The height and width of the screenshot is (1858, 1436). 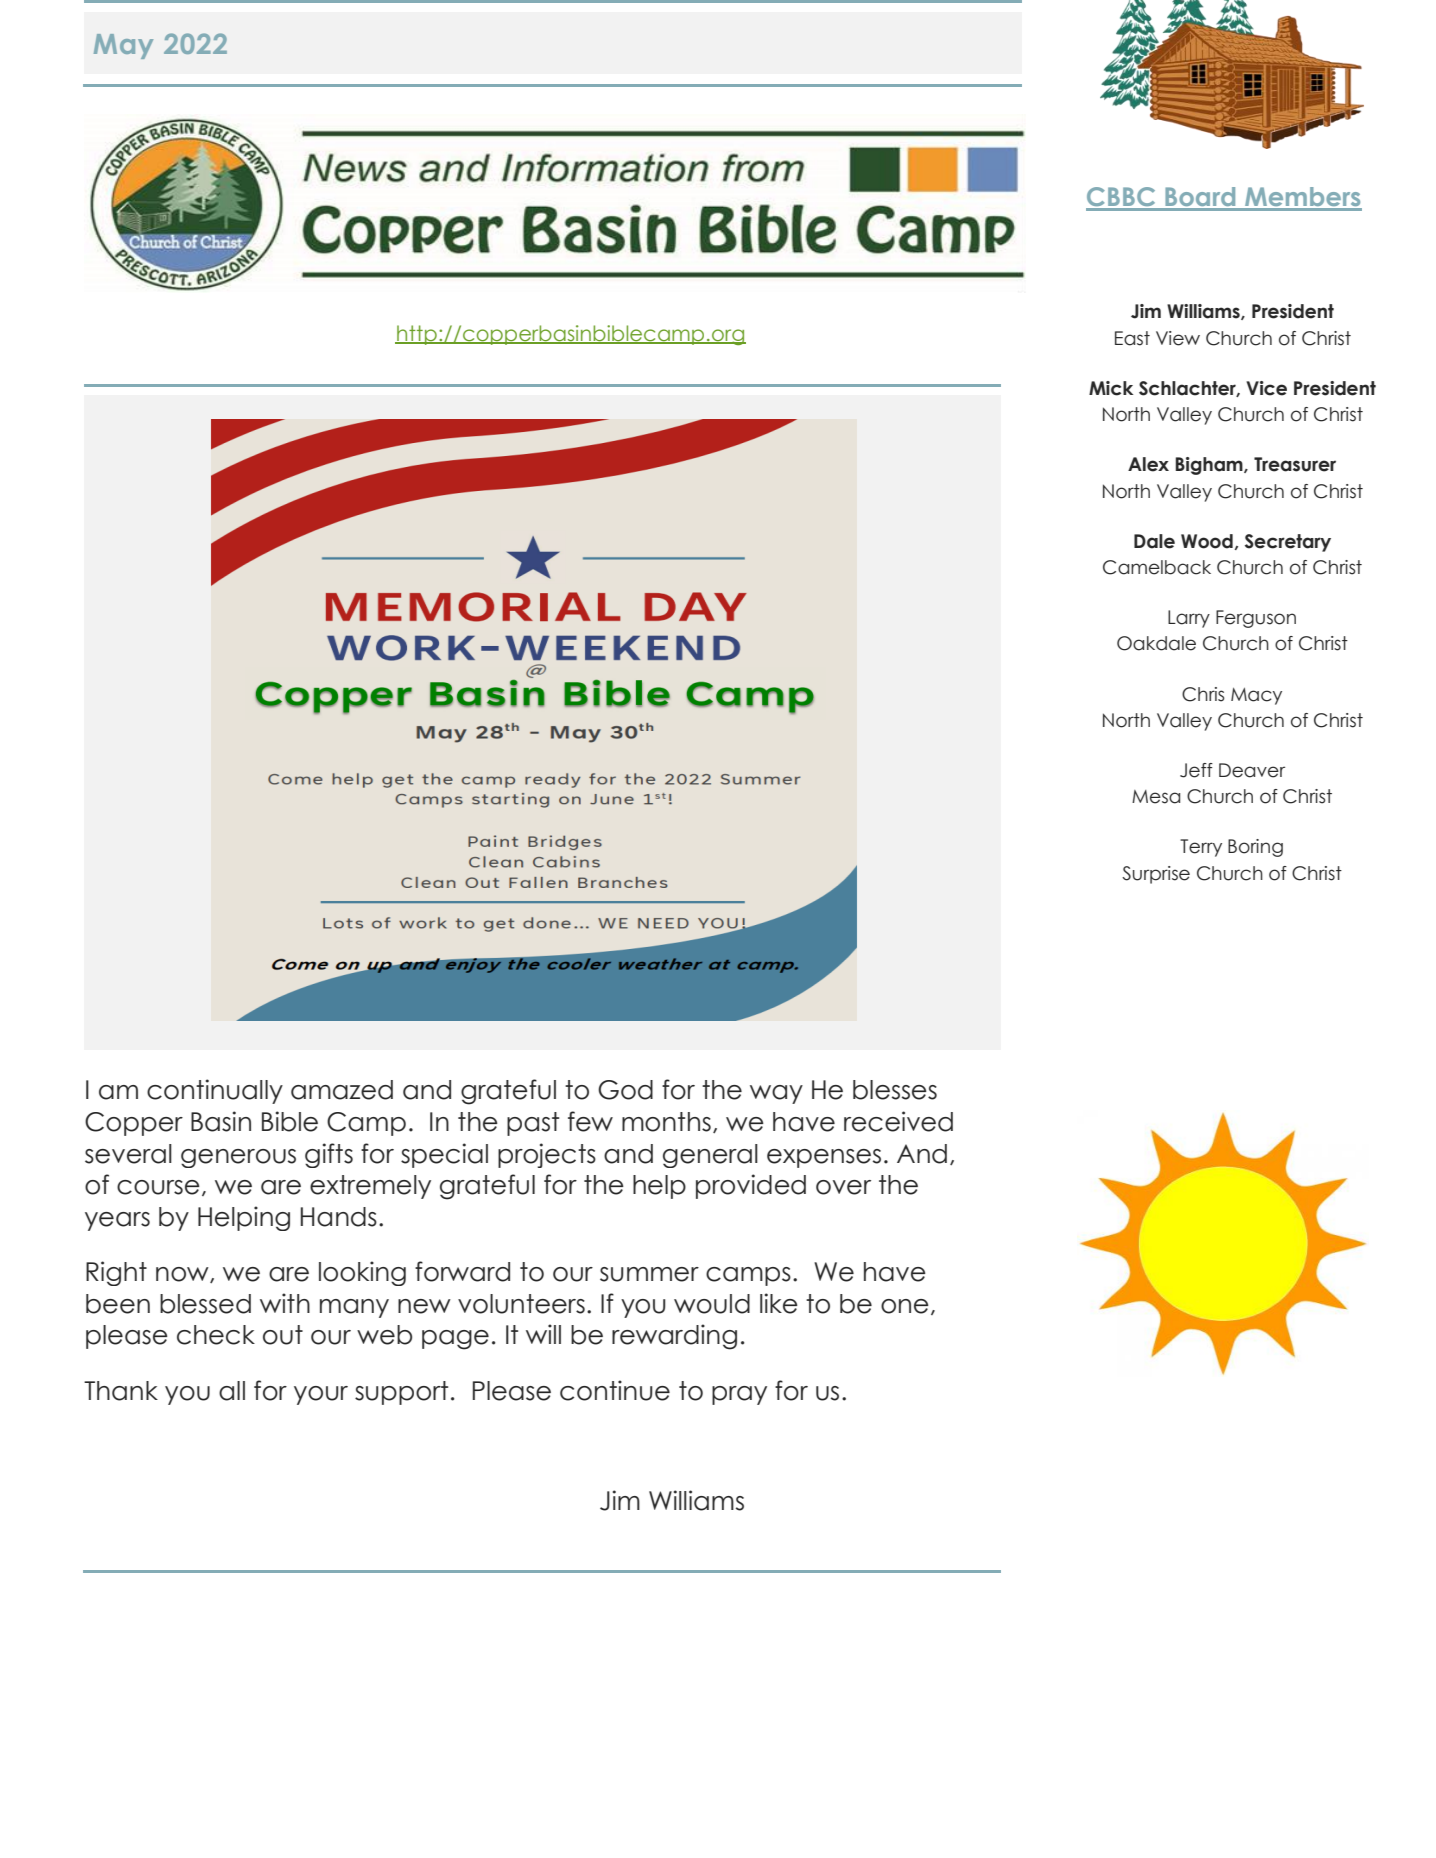 I want to click on May, so click(x=123, y=46).
